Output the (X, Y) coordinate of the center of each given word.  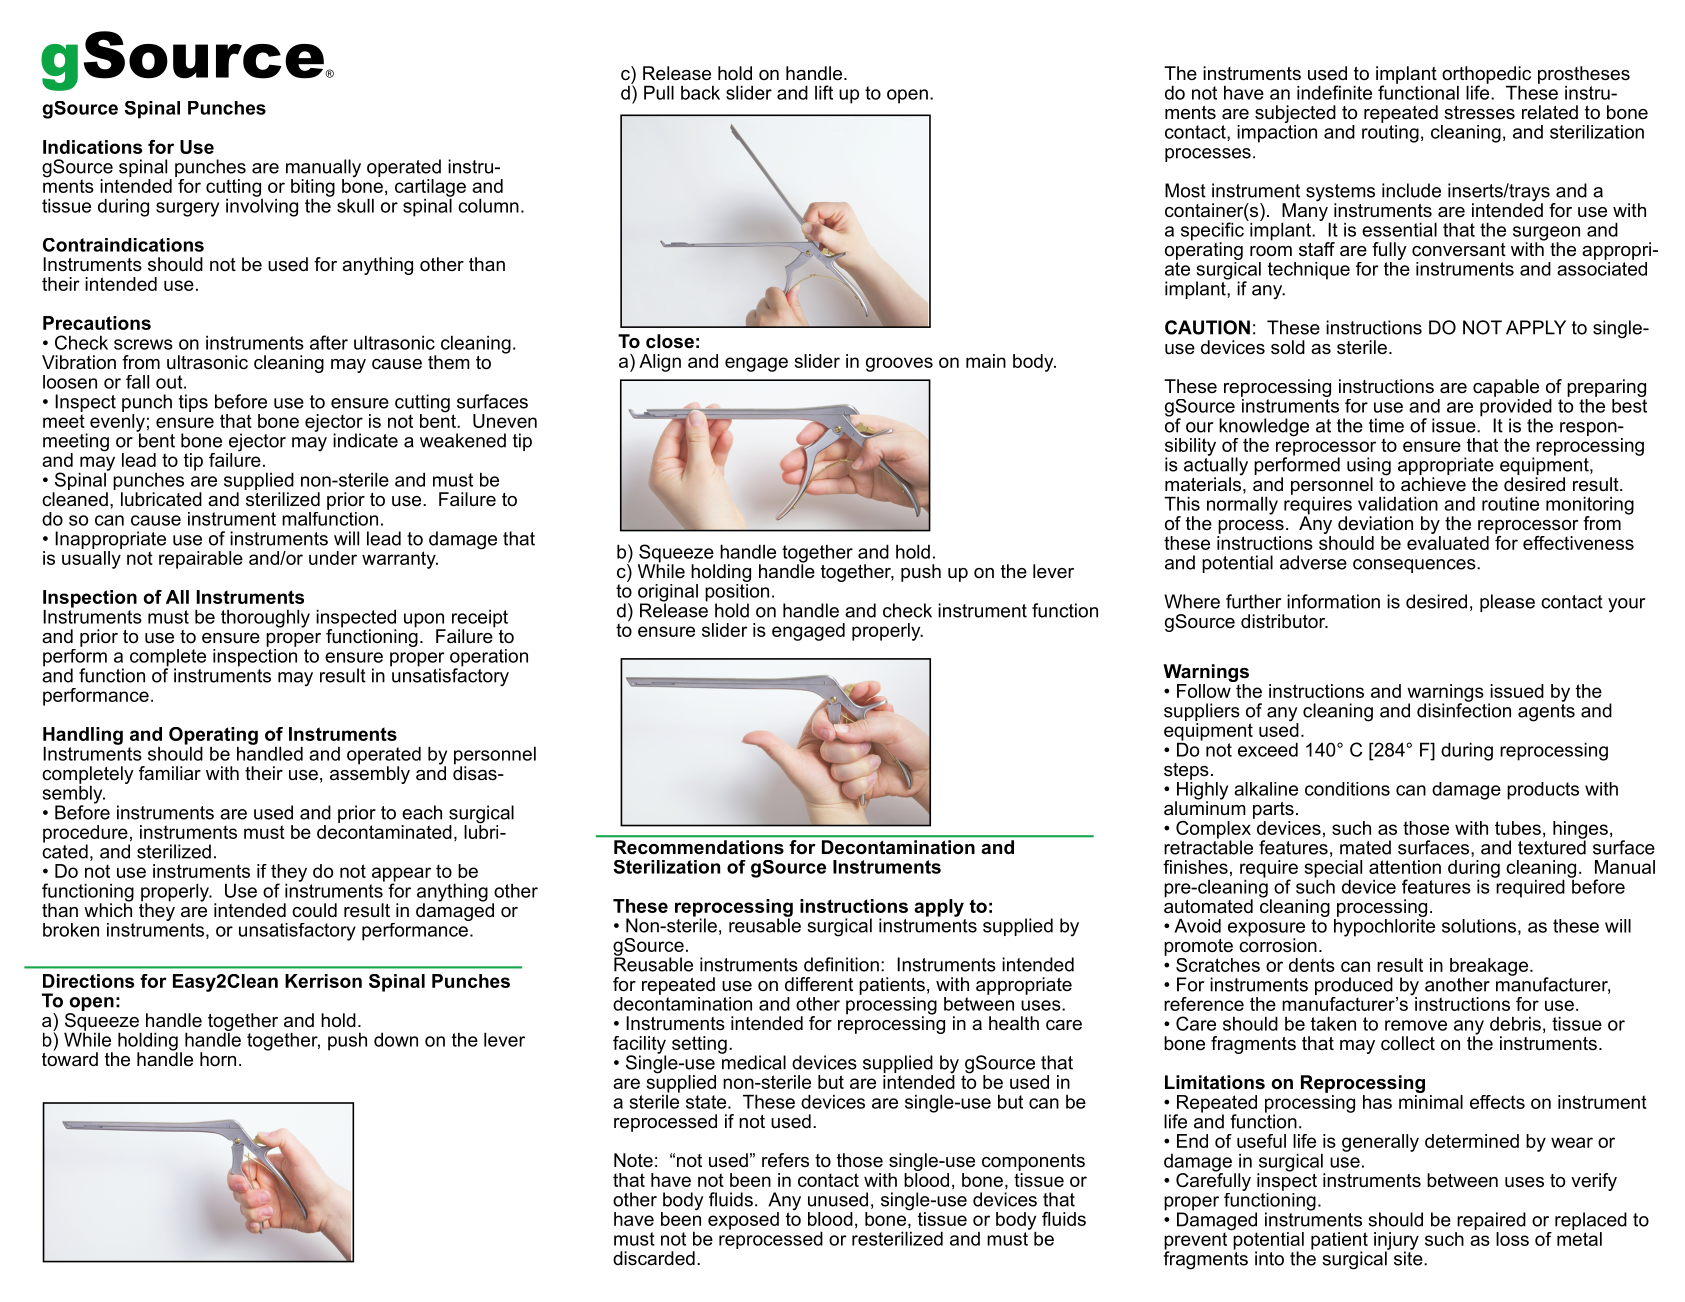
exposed (743, 1221)
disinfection (1464, 709)
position (737, 592)
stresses (1479, 113)
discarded (654, 1258)
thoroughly (265, 618)
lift (824, 92)
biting (313, 189)
